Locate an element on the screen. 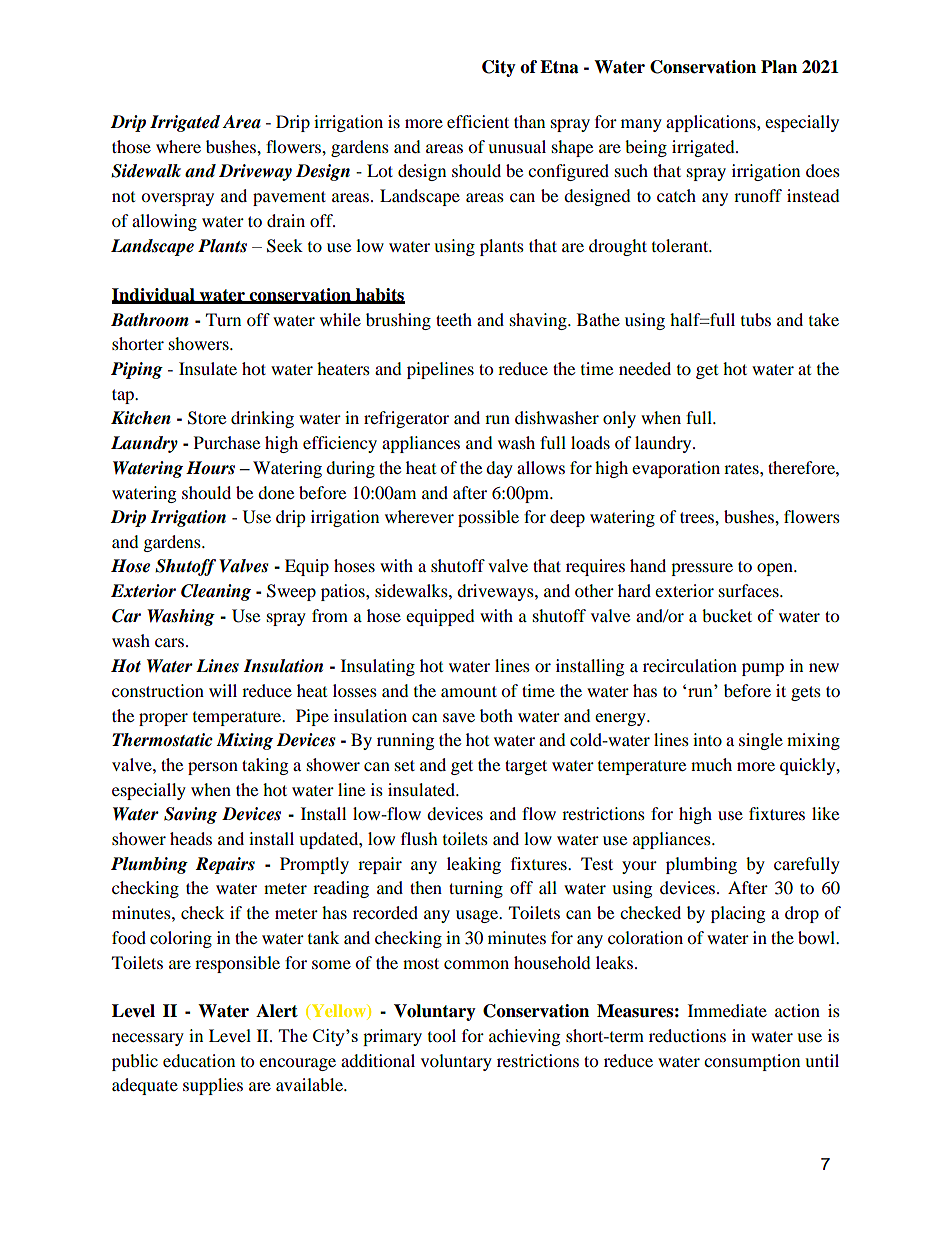 The image size is (952, 1233). efficient is located at coordinates (478, 121).
